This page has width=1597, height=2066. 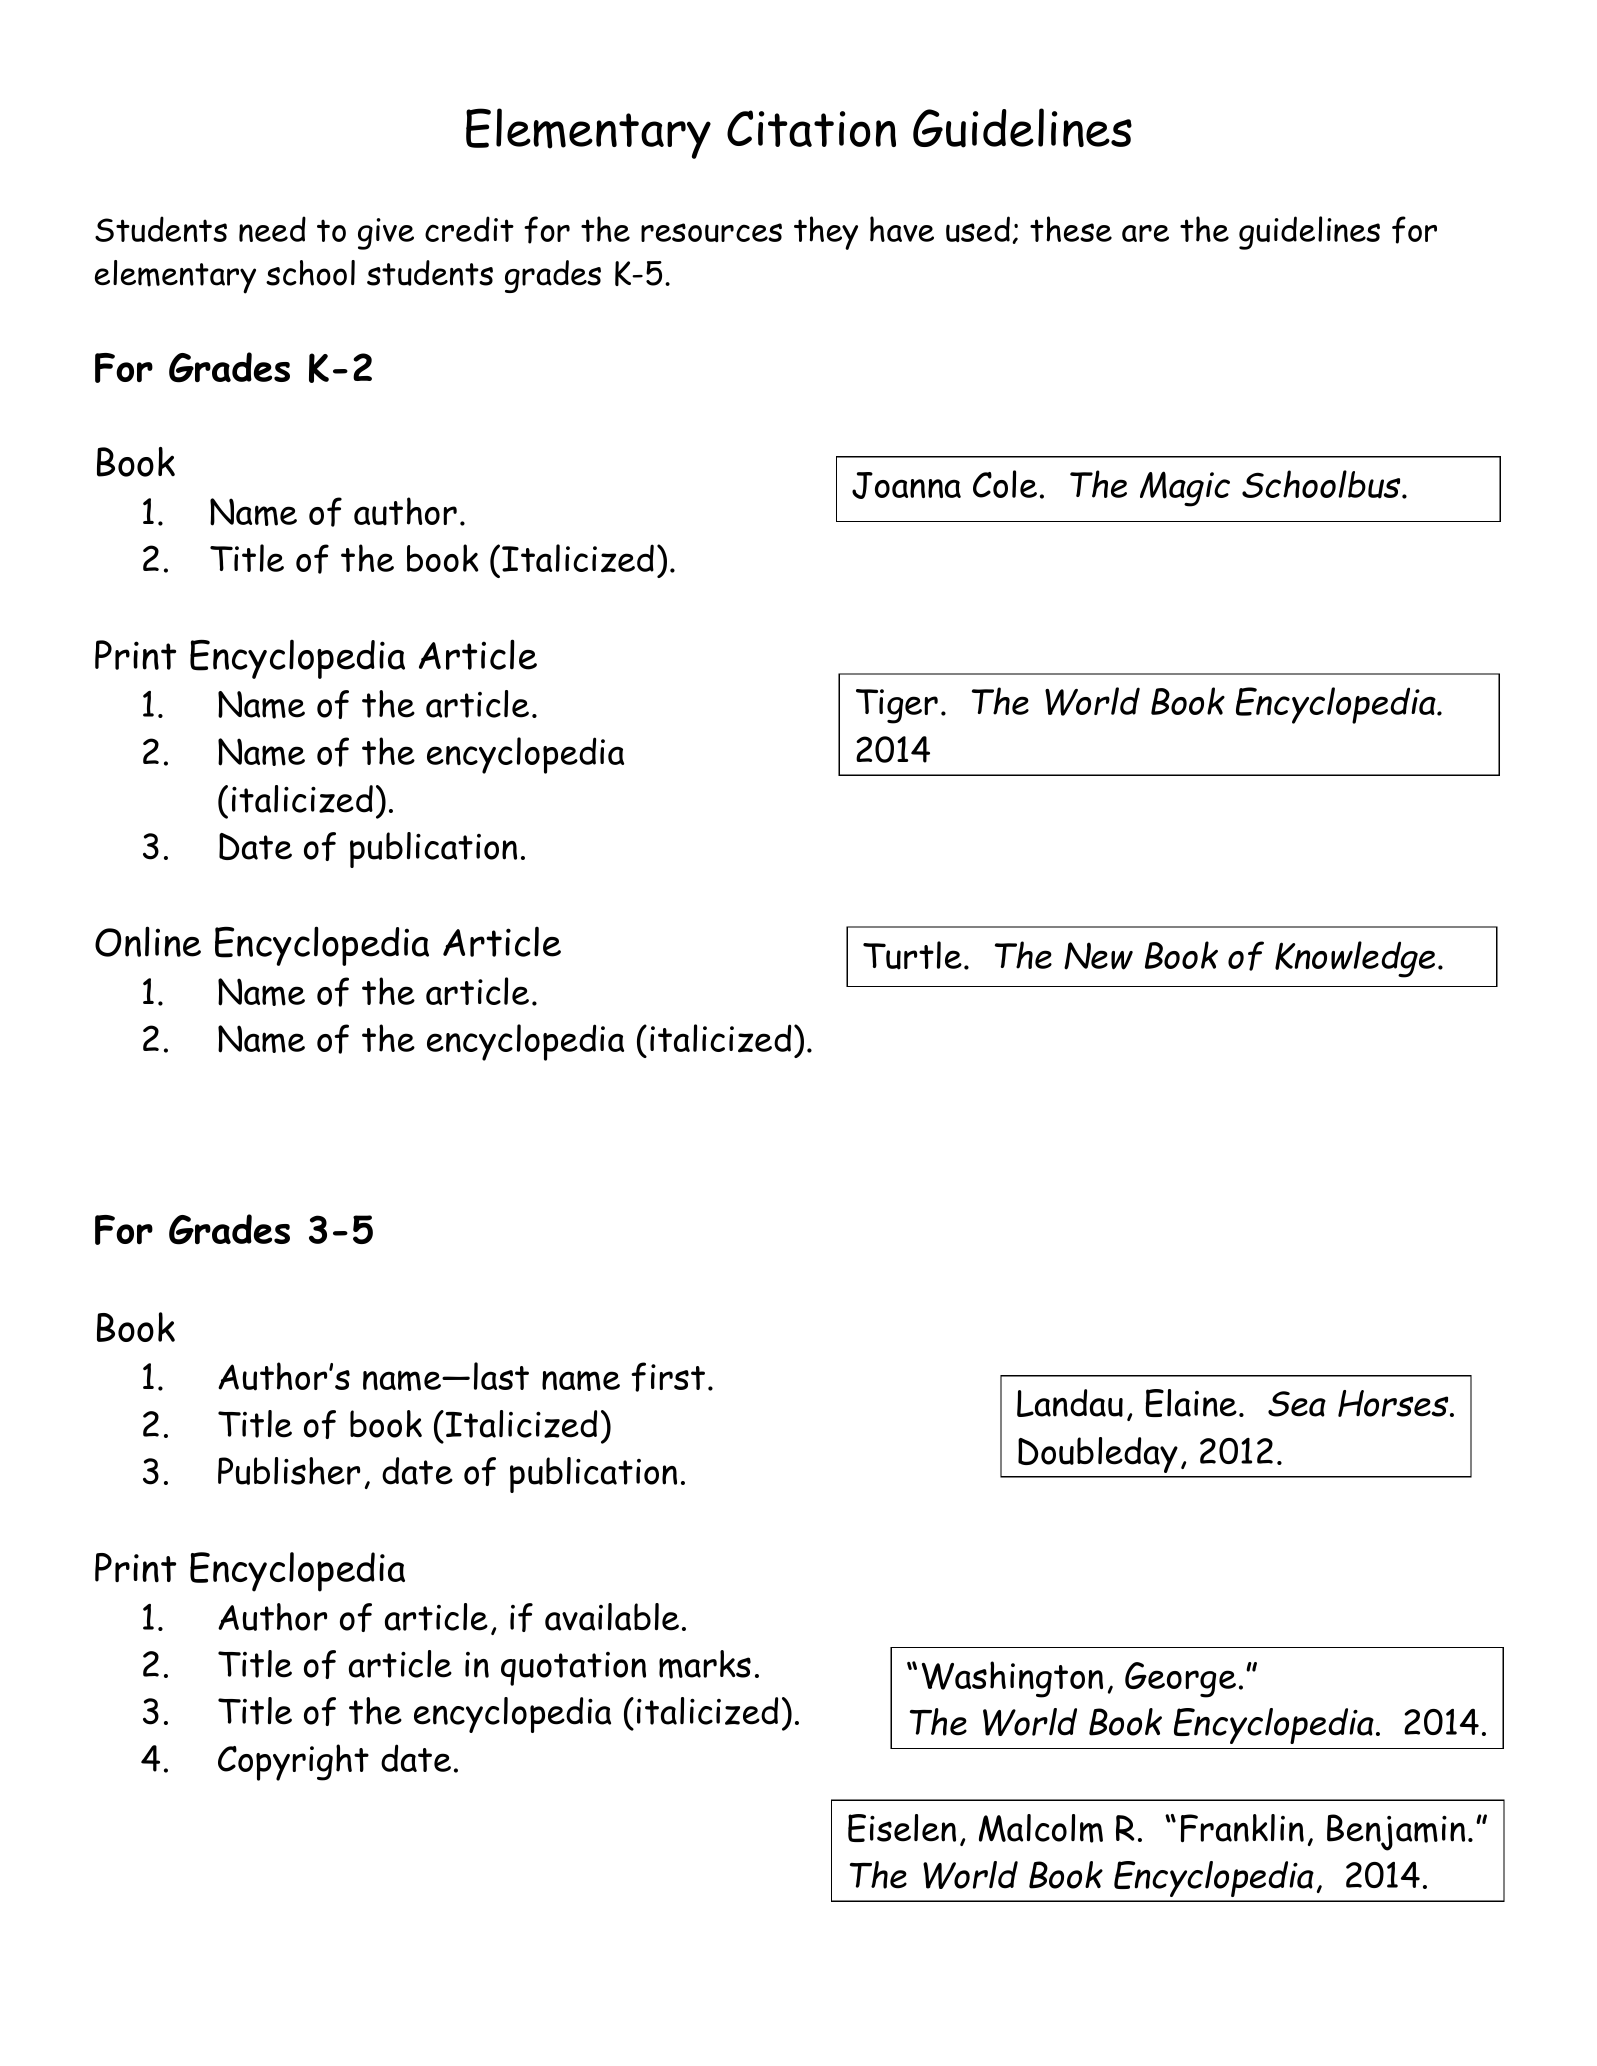 What do you see at coordinates (1145, 233) in the page?
I see `are` at bounding box center [1145, 233].
